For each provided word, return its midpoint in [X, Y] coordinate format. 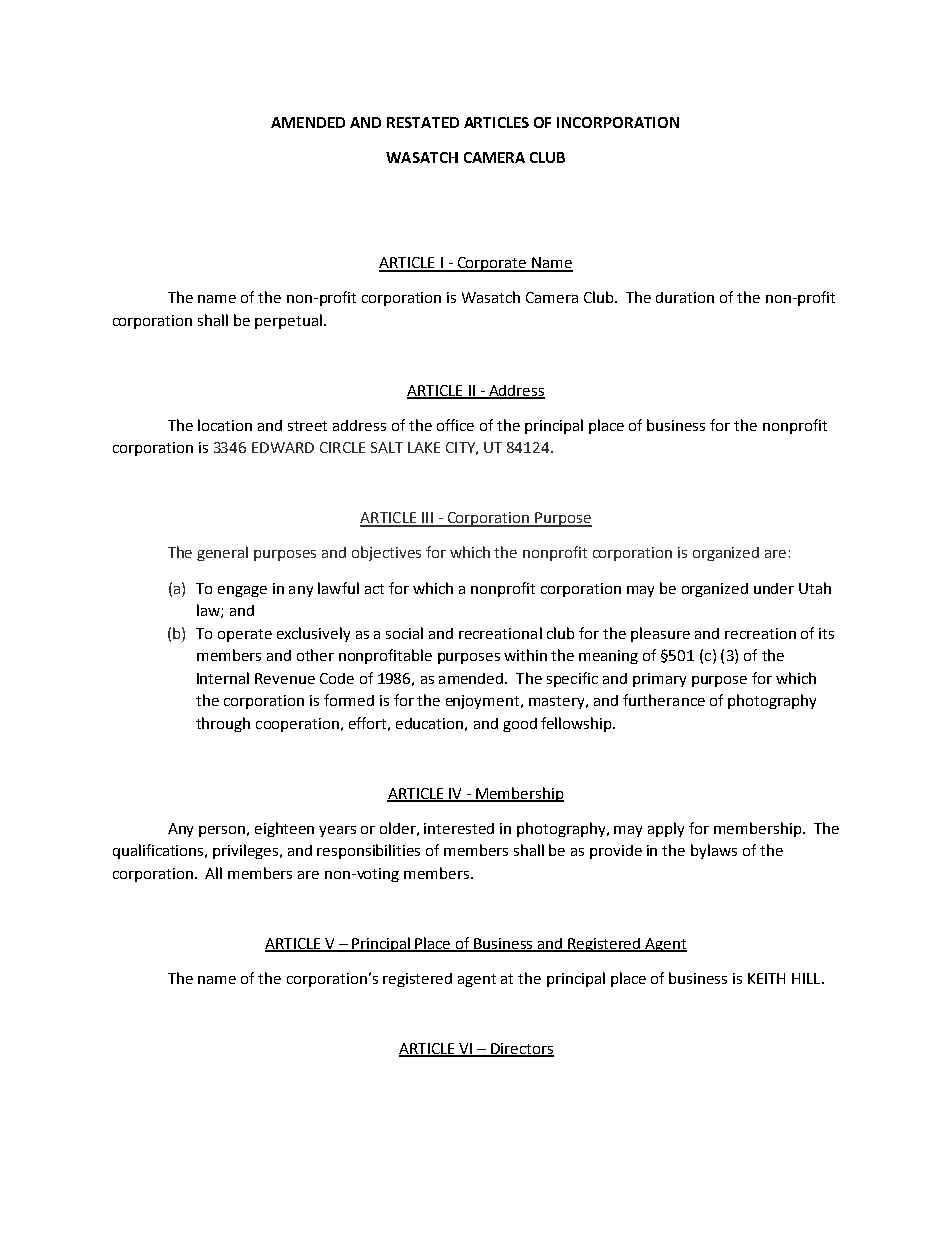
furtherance [664, 700]
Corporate [492, 264]
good [520, 725]
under [774, 588]
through [223, 724]
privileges [247, 851]
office [455, 425]
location [225, 425]
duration [685, 297]
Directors [521, 1050]
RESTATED [423, 122]
